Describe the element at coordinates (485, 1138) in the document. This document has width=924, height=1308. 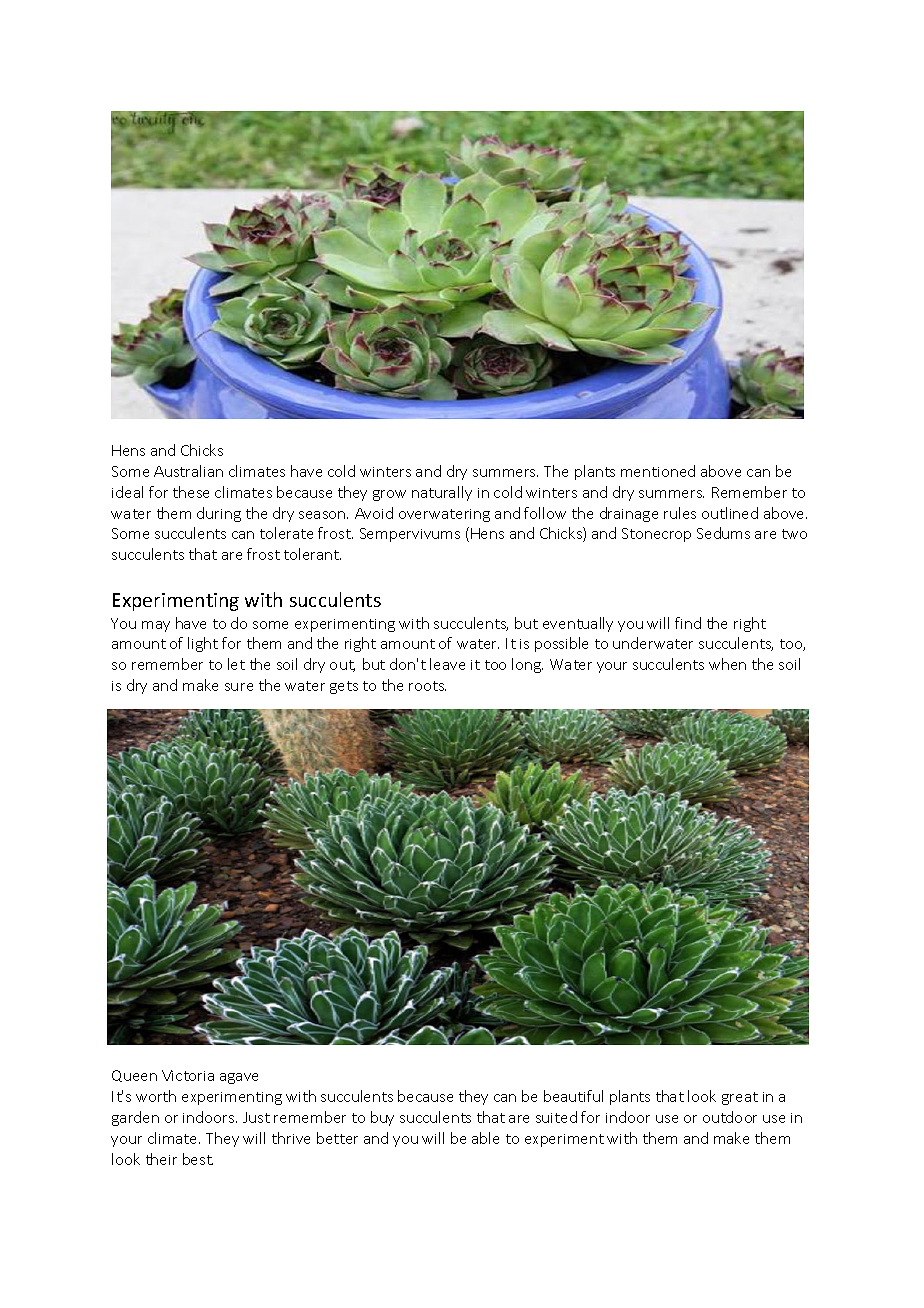
I see `able` at that location.
